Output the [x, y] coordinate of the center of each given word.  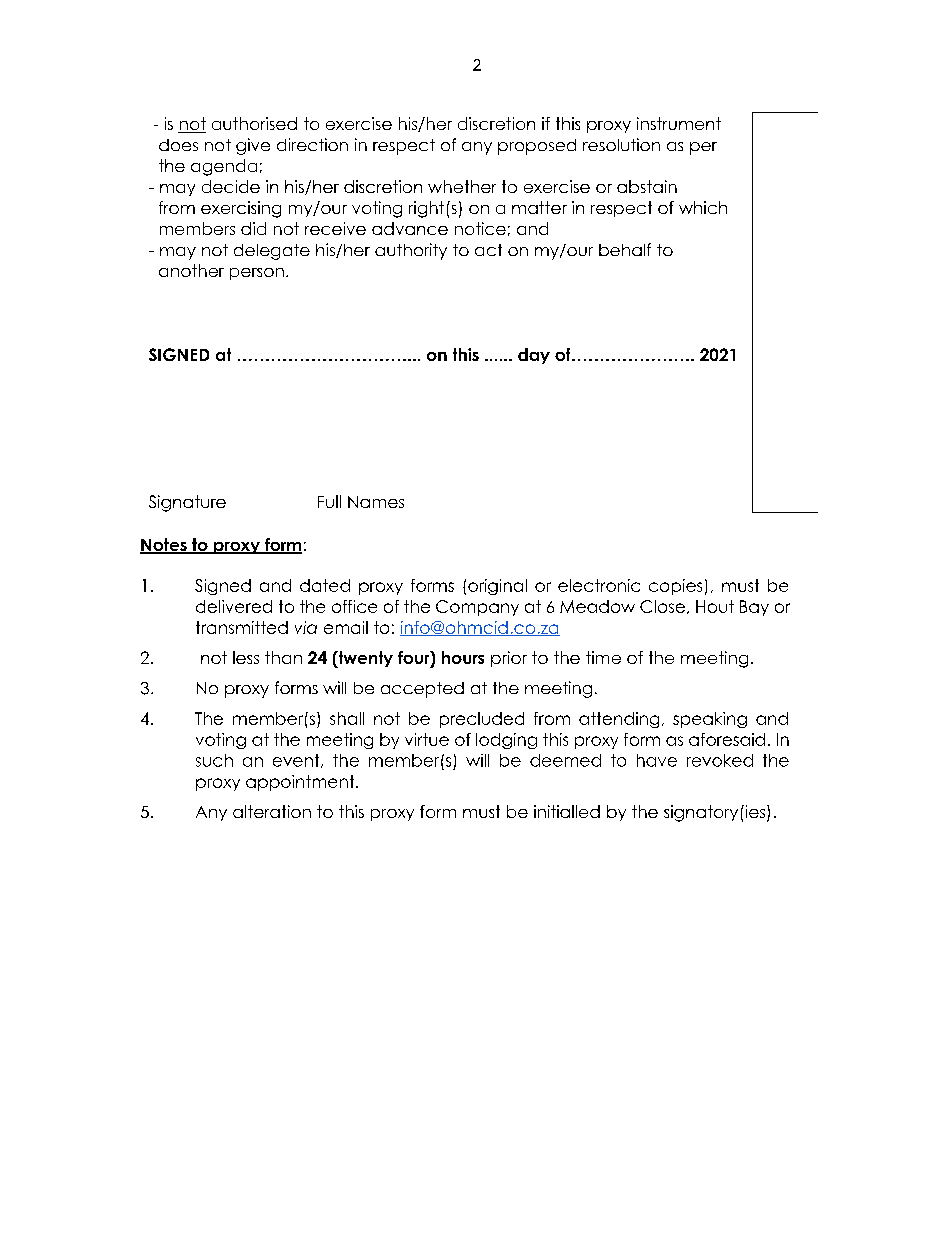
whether [462, 186]
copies [675, 587]
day [534, 356]
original [497, 587]
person [257, 274]
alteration [272, 811]
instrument [679, 123]
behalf [625, 249]
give [253, 146]
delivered [234, 606]
